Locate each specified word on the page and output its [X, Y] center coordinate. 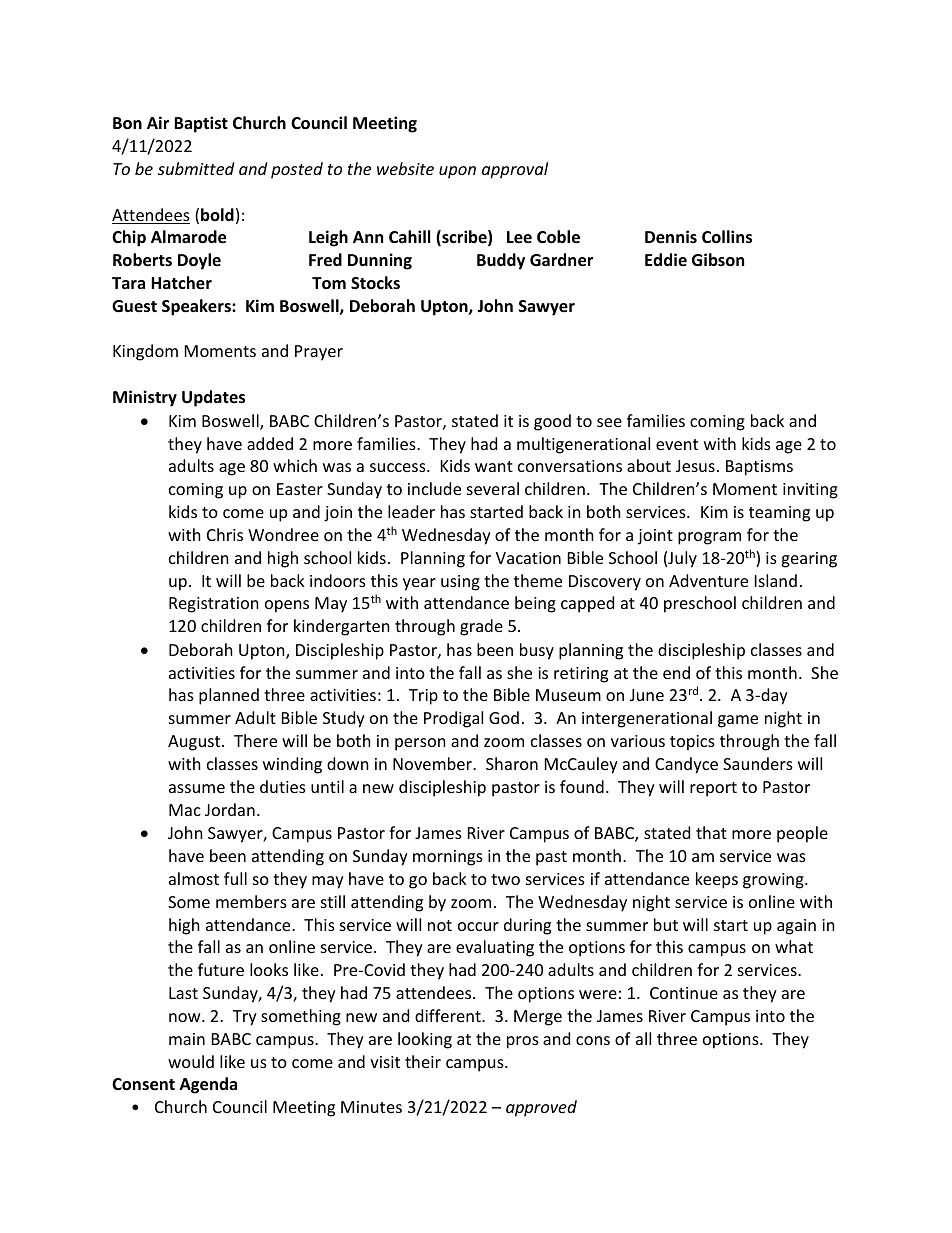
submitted [196, 168]
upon [457, 172]
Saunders [758, 763]
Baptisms [759, 468]
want [494, 466]
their [423, 1061]
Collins [727, 237]
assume [197, 788]
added [270, 443]
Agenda [208, 1085]
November [433, 763]
